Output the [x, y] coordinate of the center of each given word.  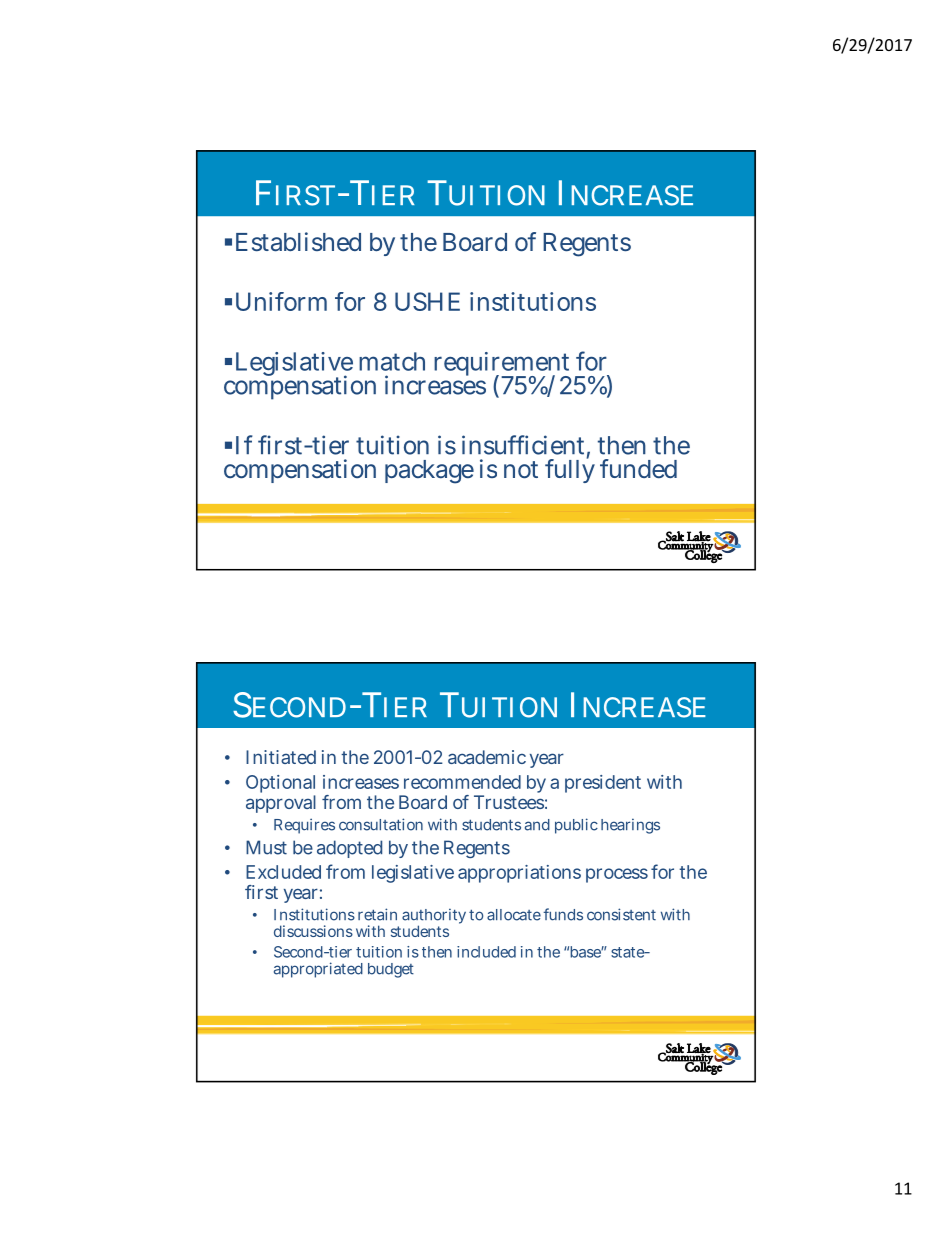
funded [638, 468]
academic [487, 757]
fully [570, 470]
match [392, 361]
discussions [313, 931]
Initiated [281, 757]
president [603, 784]
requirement [502, 365]
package [429, 472]
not [521, 470]
